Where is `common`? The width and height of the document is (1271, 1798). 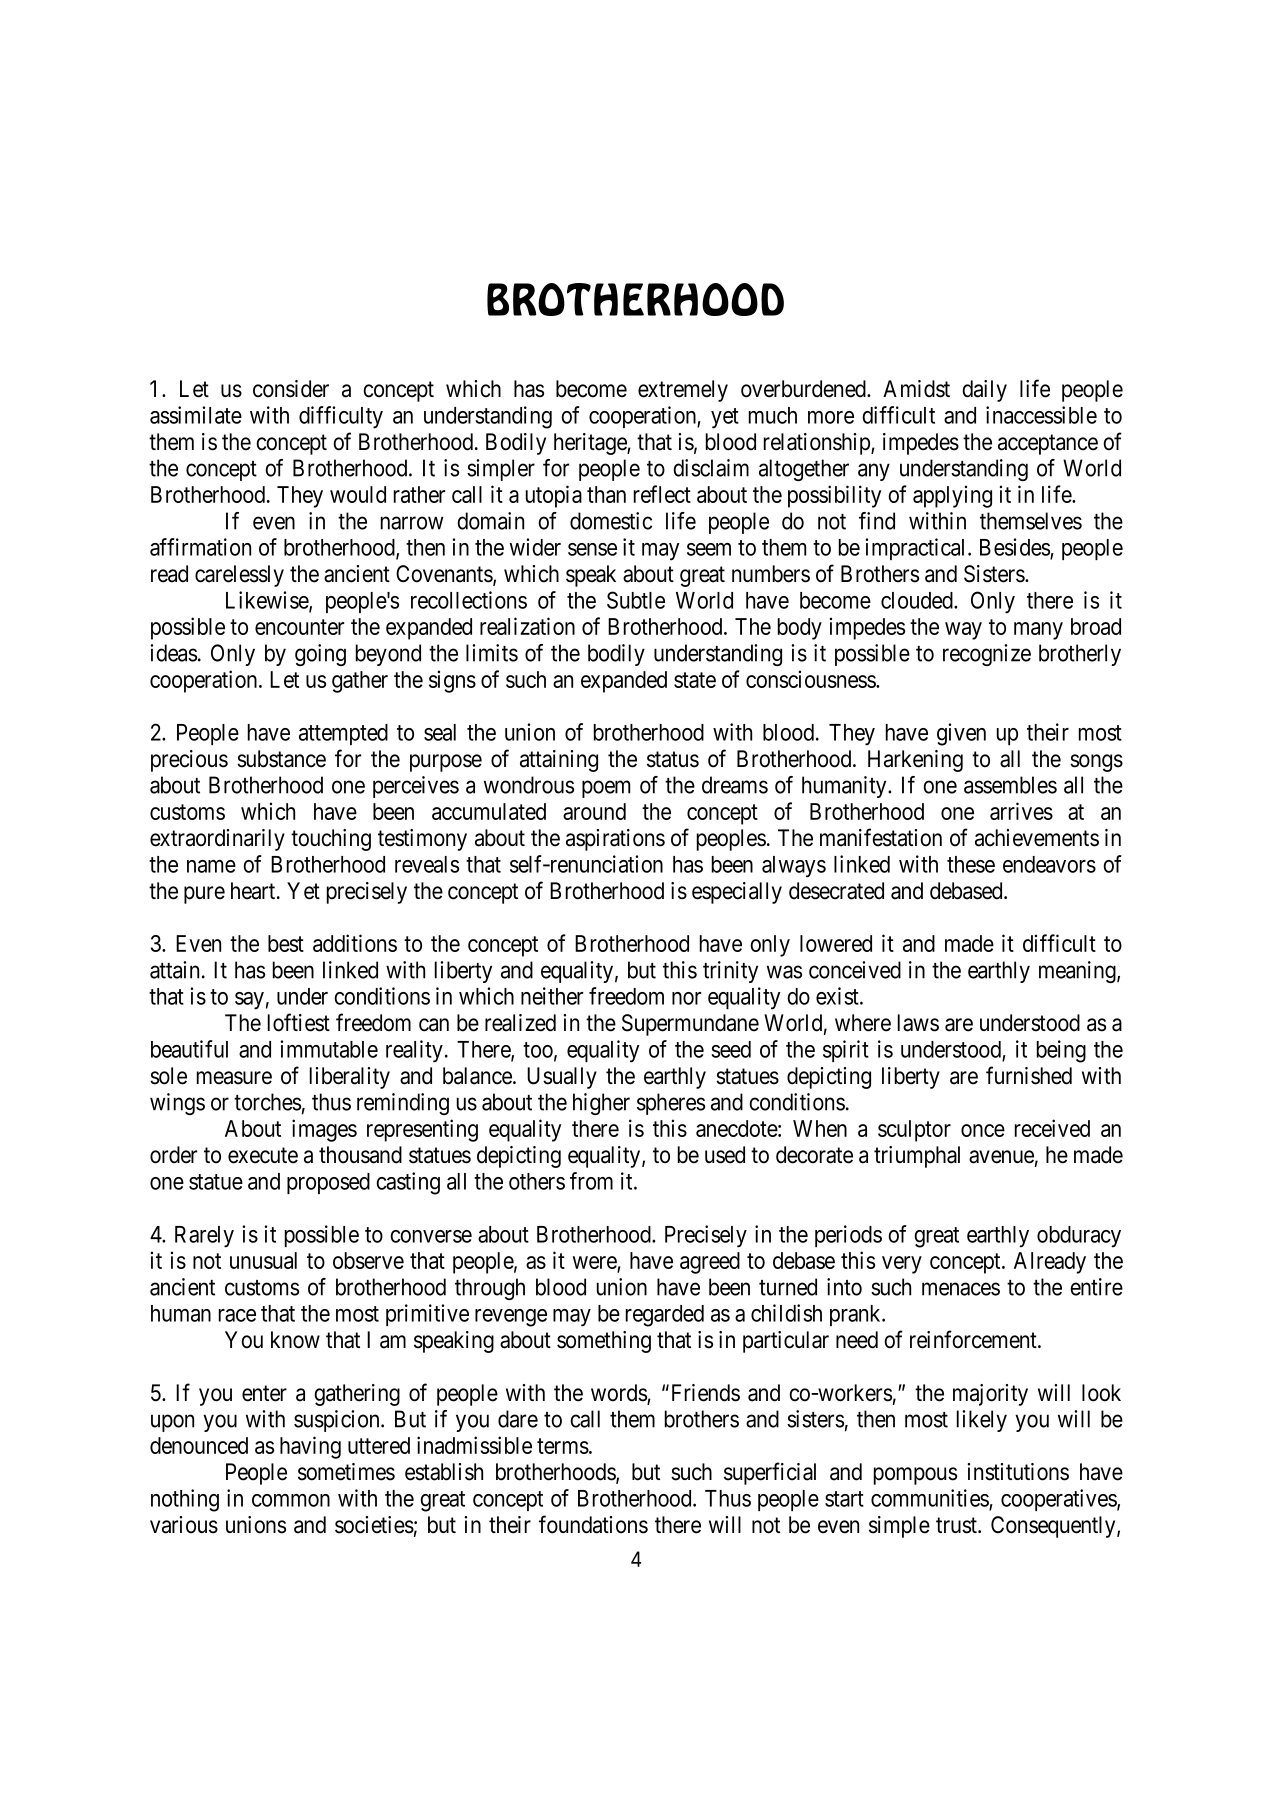 common is located at coordinates (291, 1500).
